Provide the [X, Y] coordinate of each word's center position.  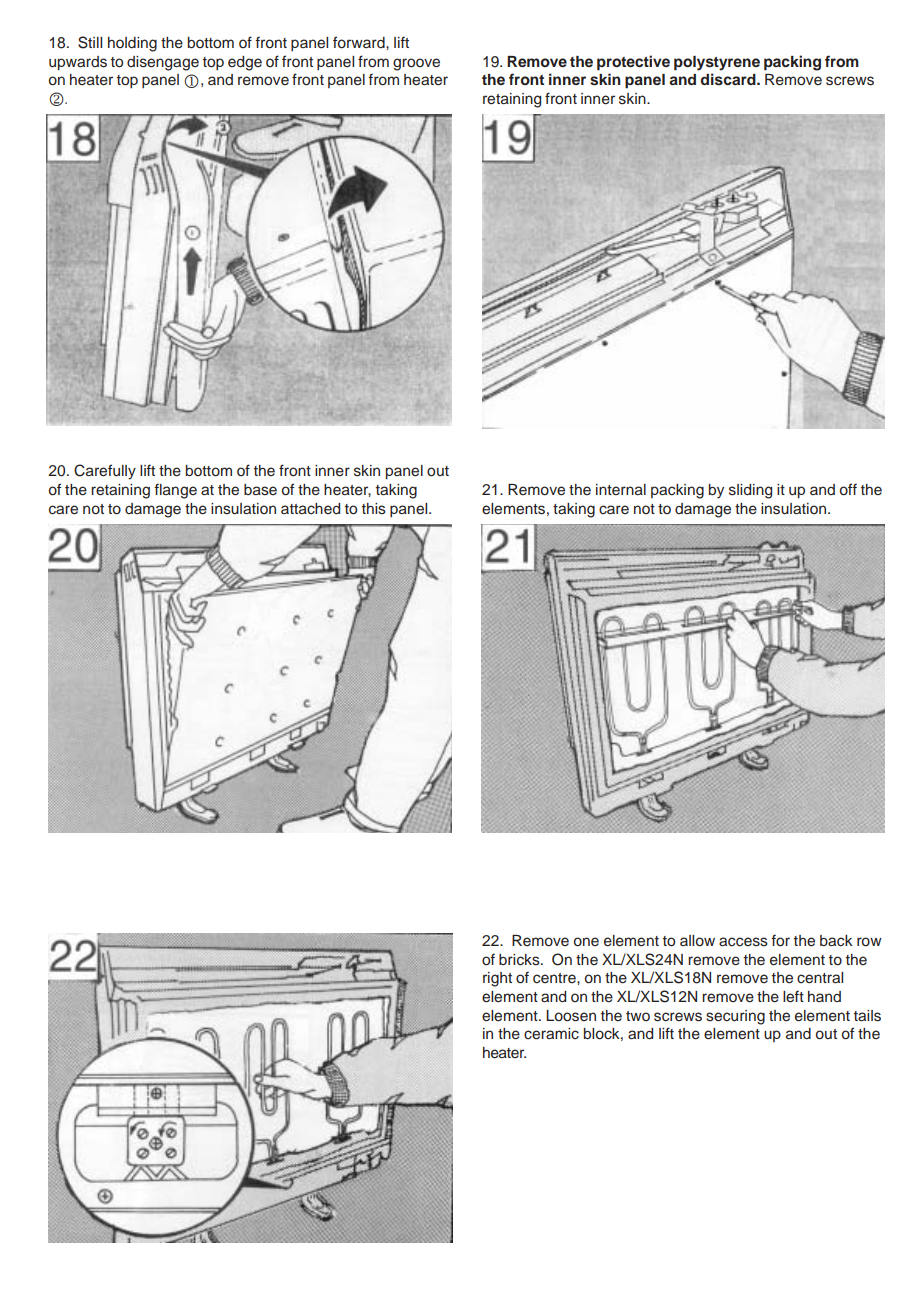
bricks [520, 960]
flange [175, 491]
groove [416, 64]
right [497, 979]
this [374, 509]
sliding [750, 491]
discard [729, 79]
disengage [163, 63]
